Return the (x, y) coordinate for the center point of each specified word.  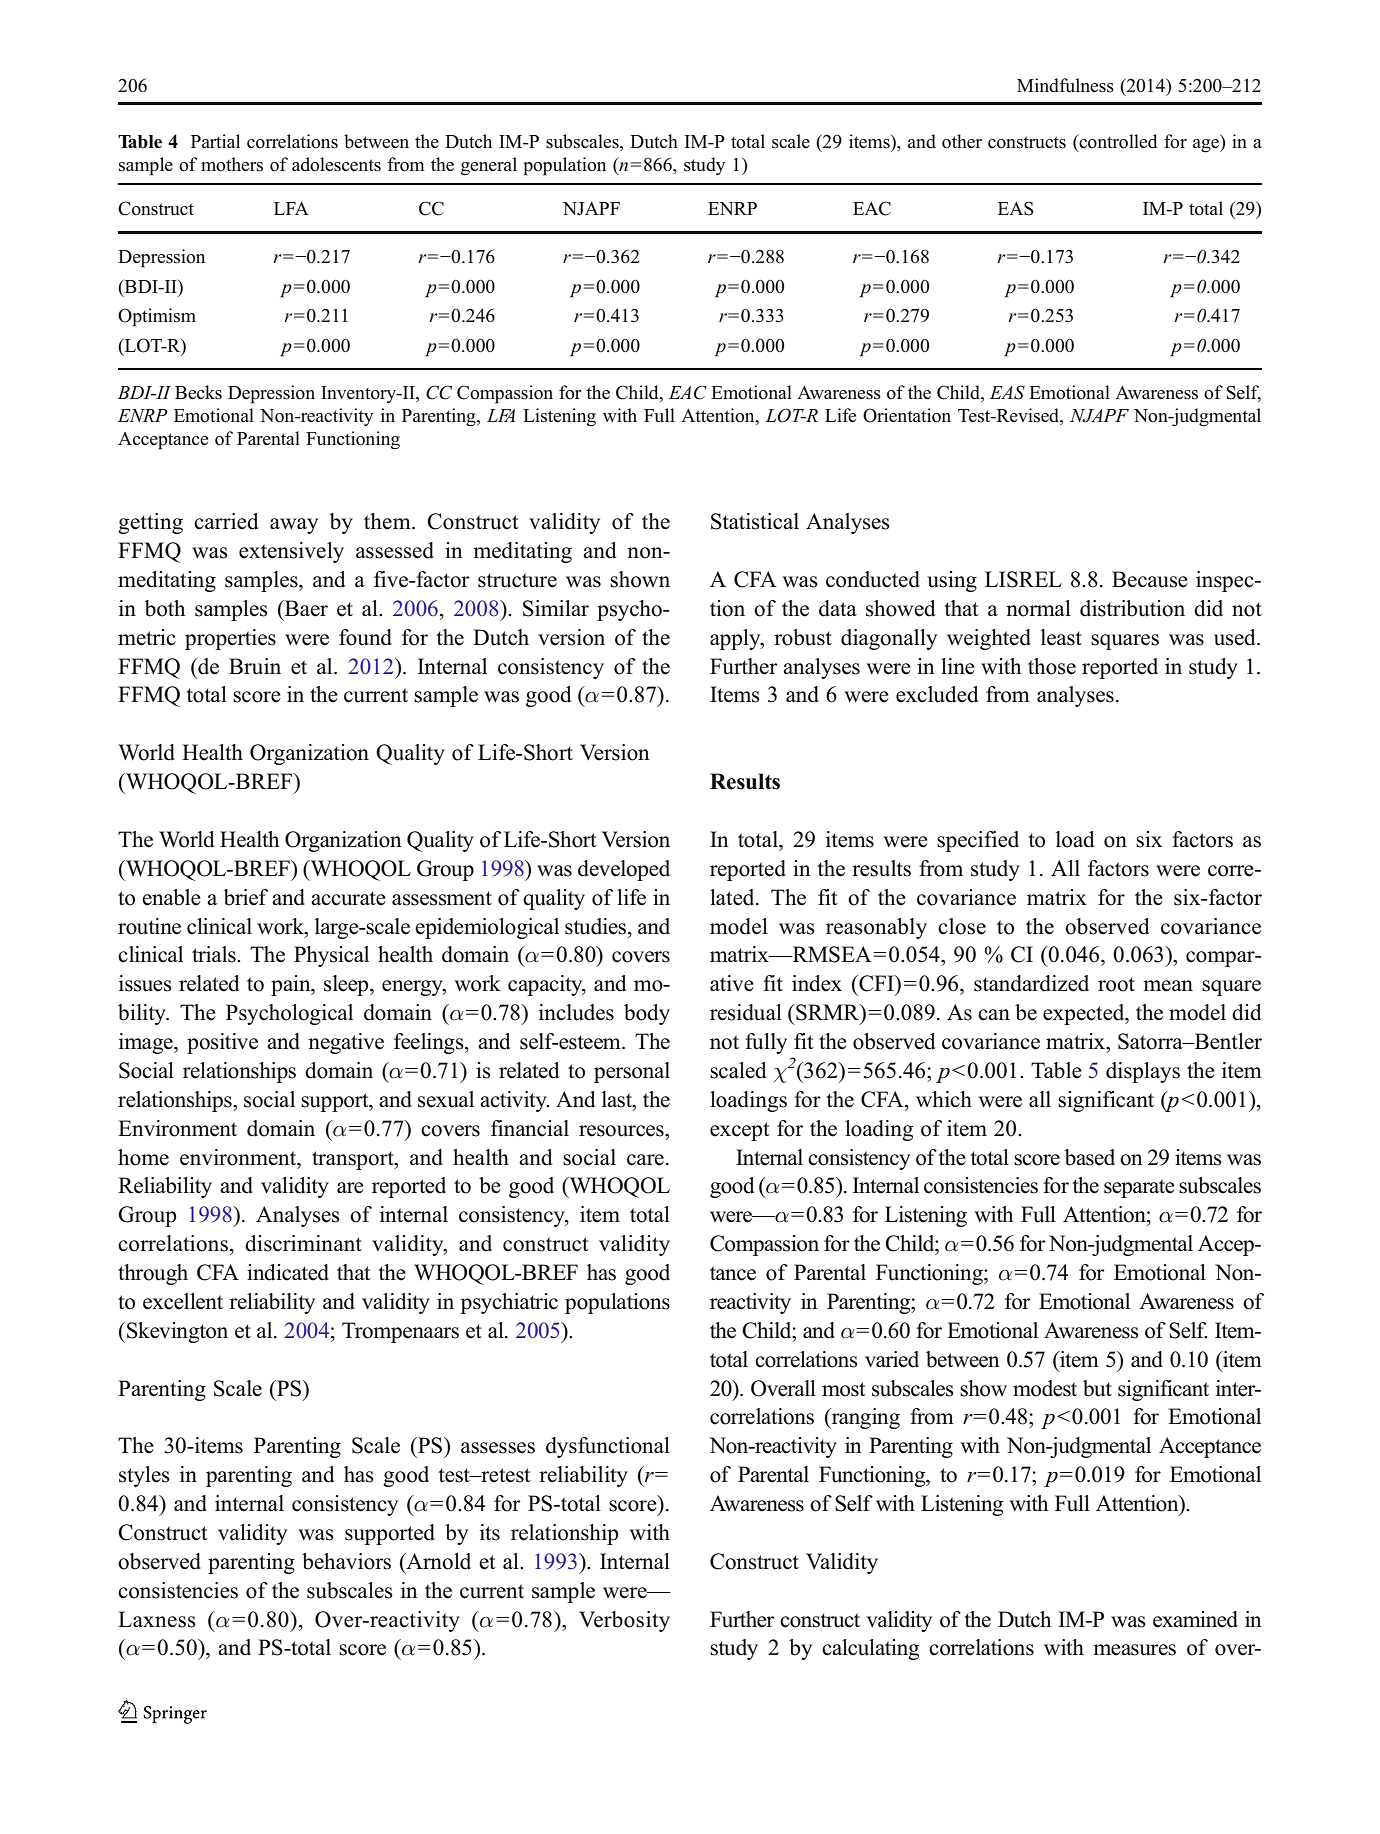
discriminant (303, 1243)
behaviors (346, 1561)
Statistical (755, 521)
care (645, 1160)
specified (978, 841)
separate (1139, 1188)
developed (624, 870)
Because (1150, 579)
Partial (215, 141)
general (489, 166)
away (294, 526)
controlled (1117, 142)
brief (246, 897)
